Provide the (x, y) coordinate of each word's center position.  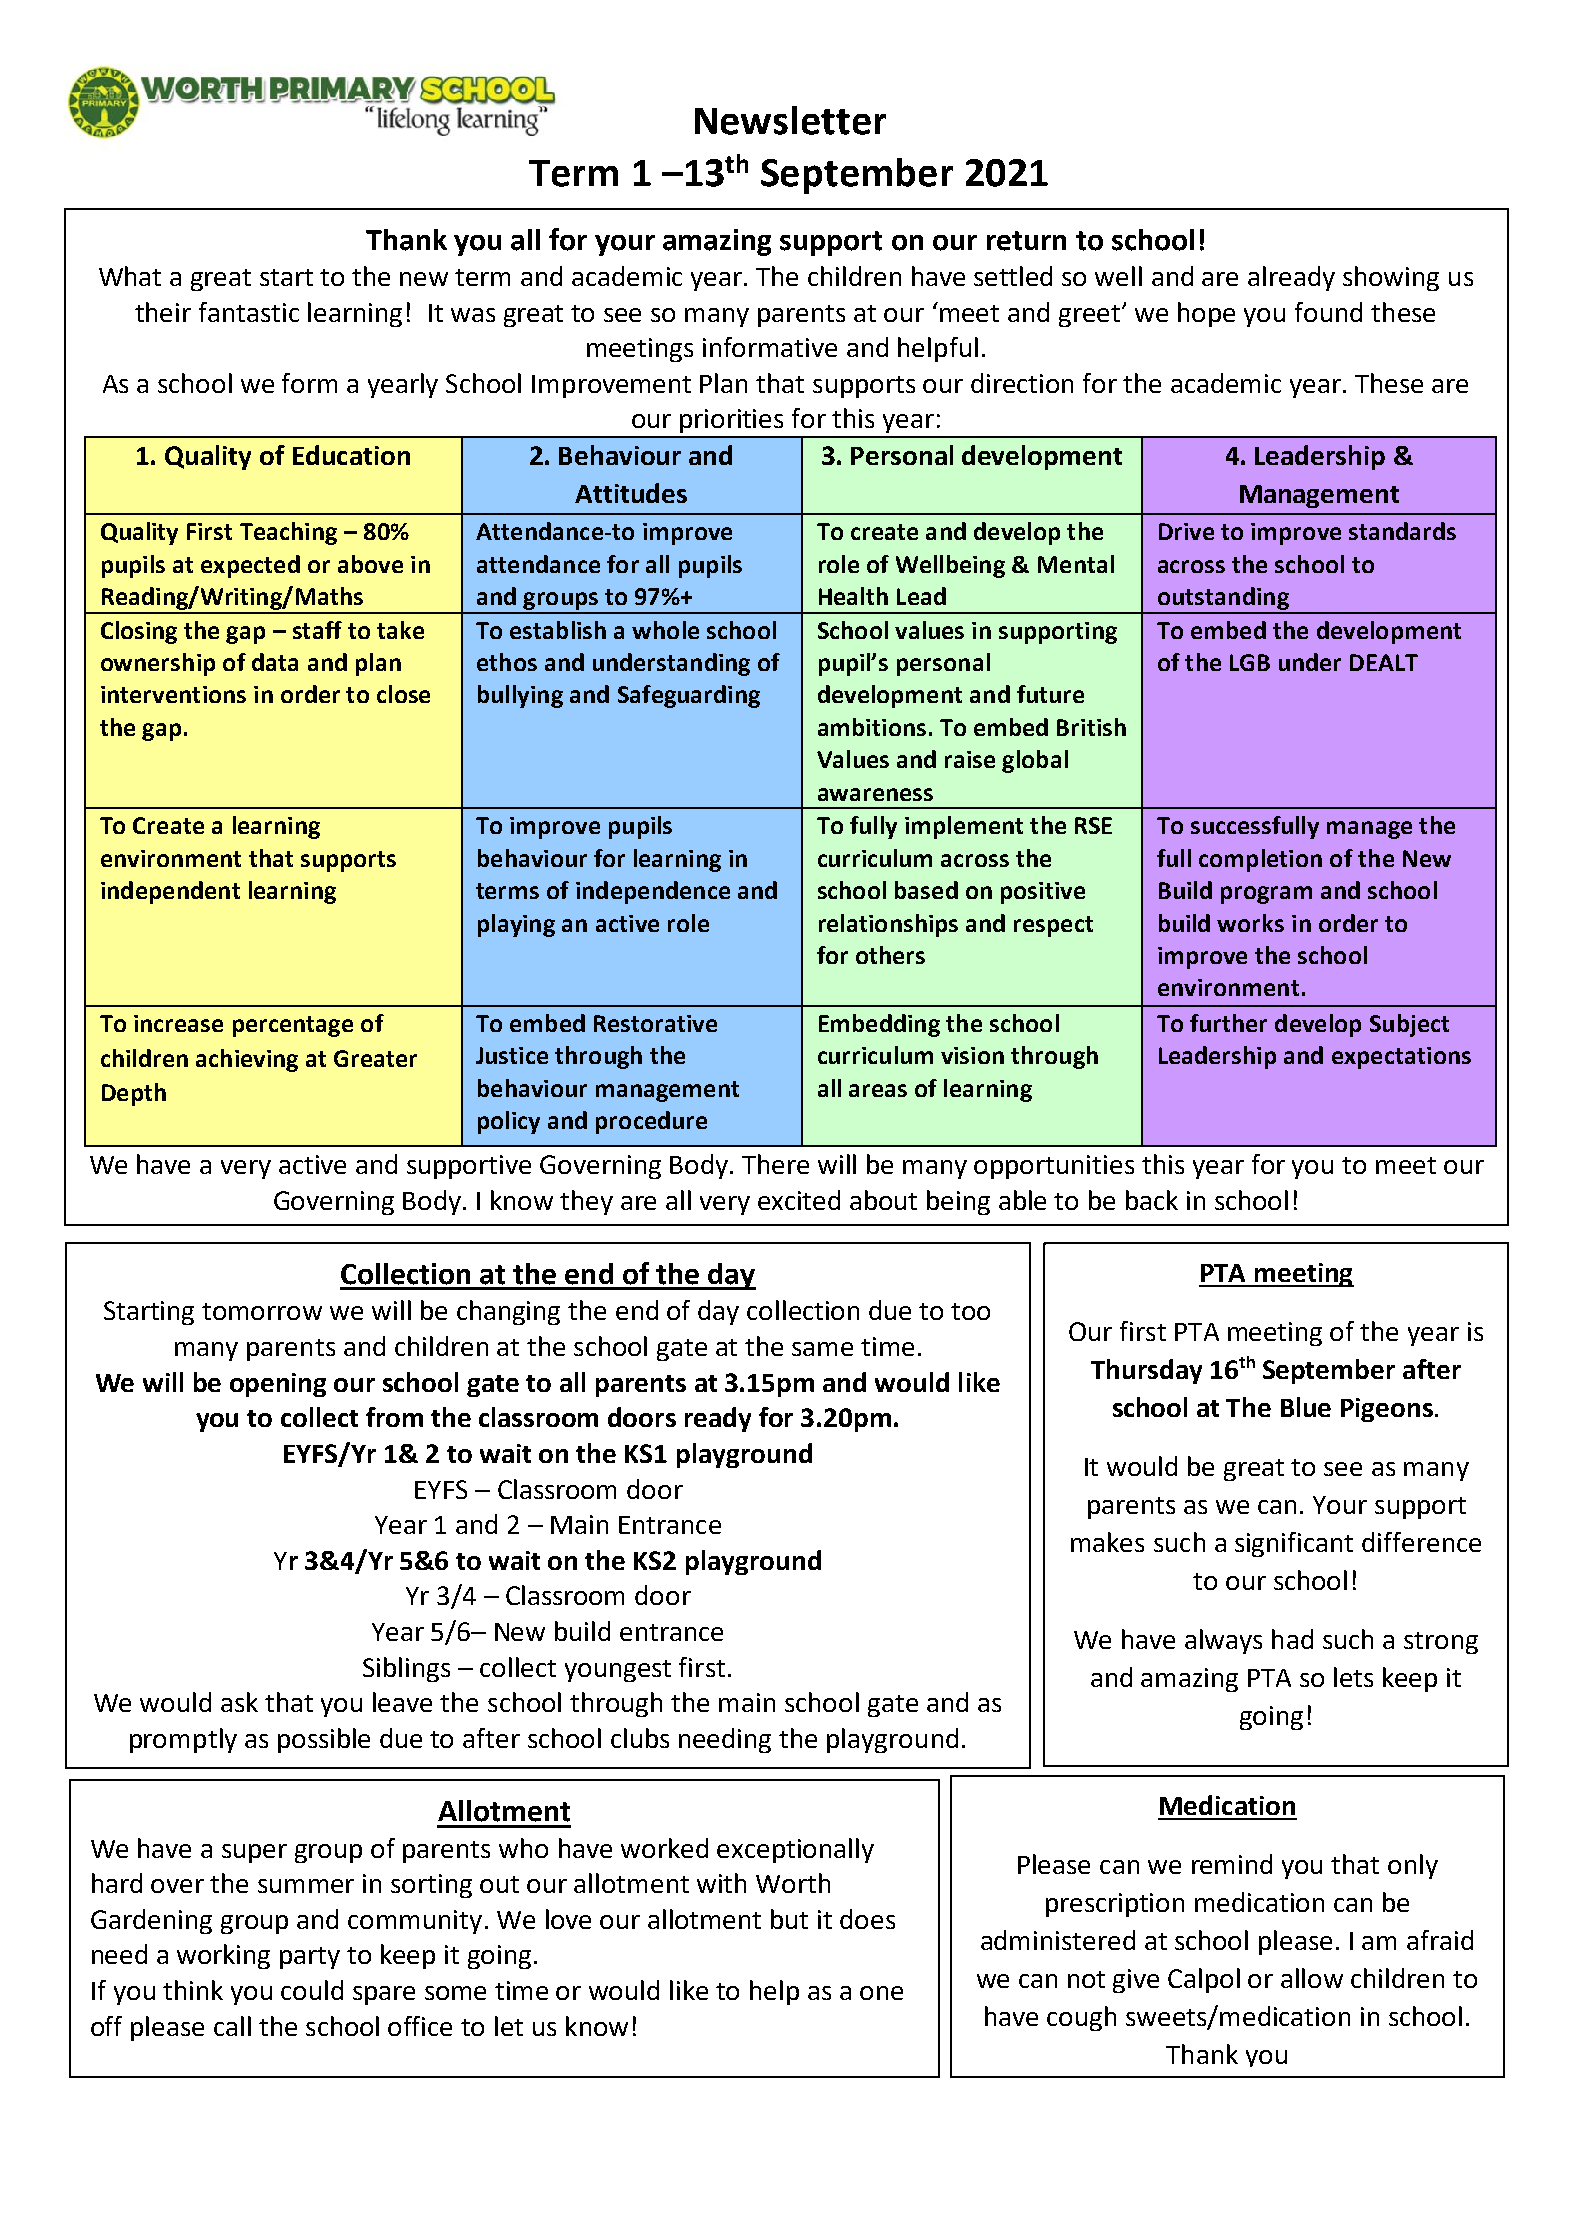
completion (1260, 860)
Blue (1306, 1407)
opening (278, 1385)
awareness (875, 794)
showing (1391, 278)
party (310, 1958)
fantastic (249, 312)
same (822, 1349)
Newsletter (790, 120)
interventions (173, 694)
